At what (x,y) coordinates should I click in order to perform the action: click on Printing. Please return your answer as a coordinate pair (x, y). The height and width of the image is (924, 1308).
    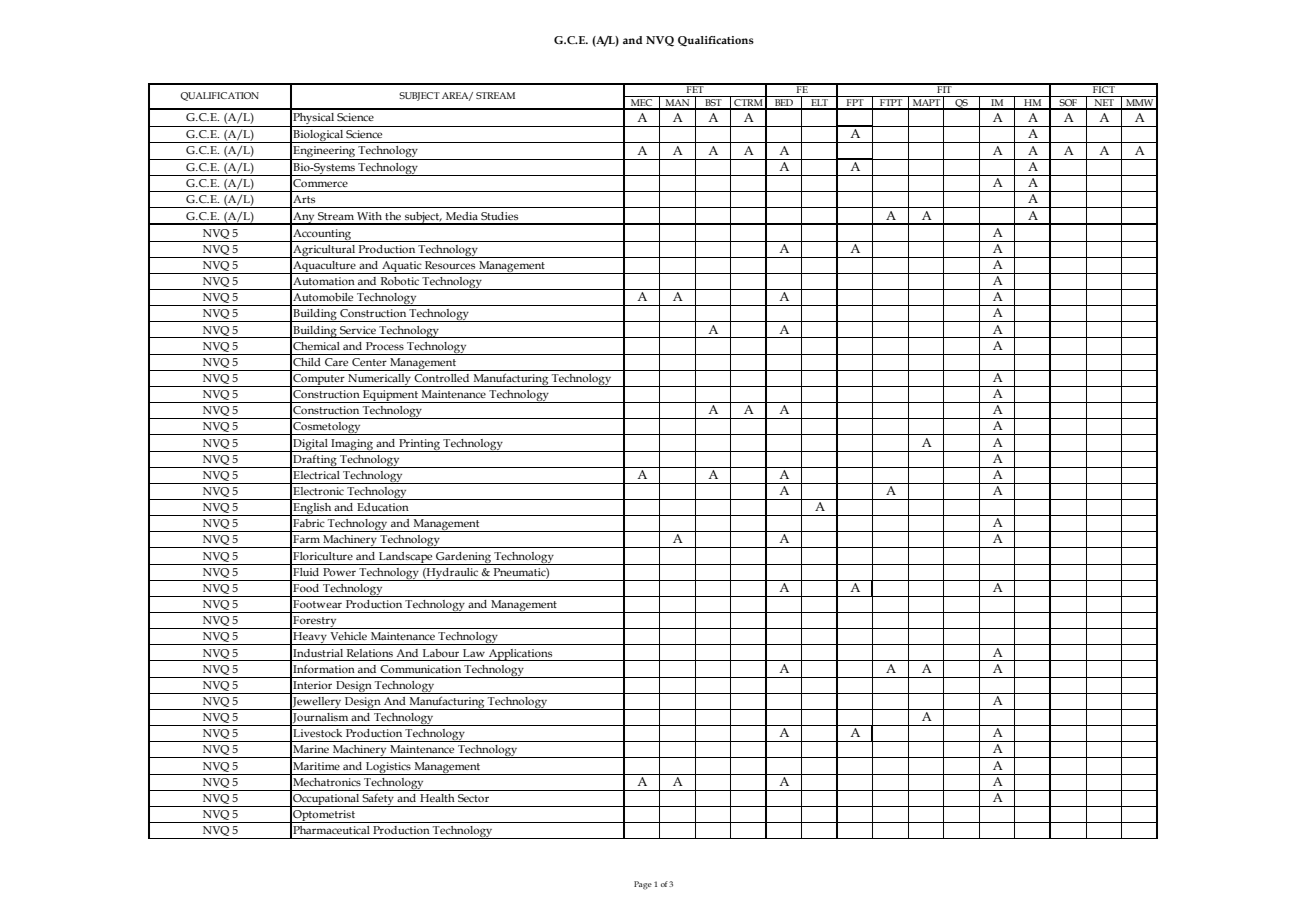
    Looking at the image, I should click on (419, 445).
